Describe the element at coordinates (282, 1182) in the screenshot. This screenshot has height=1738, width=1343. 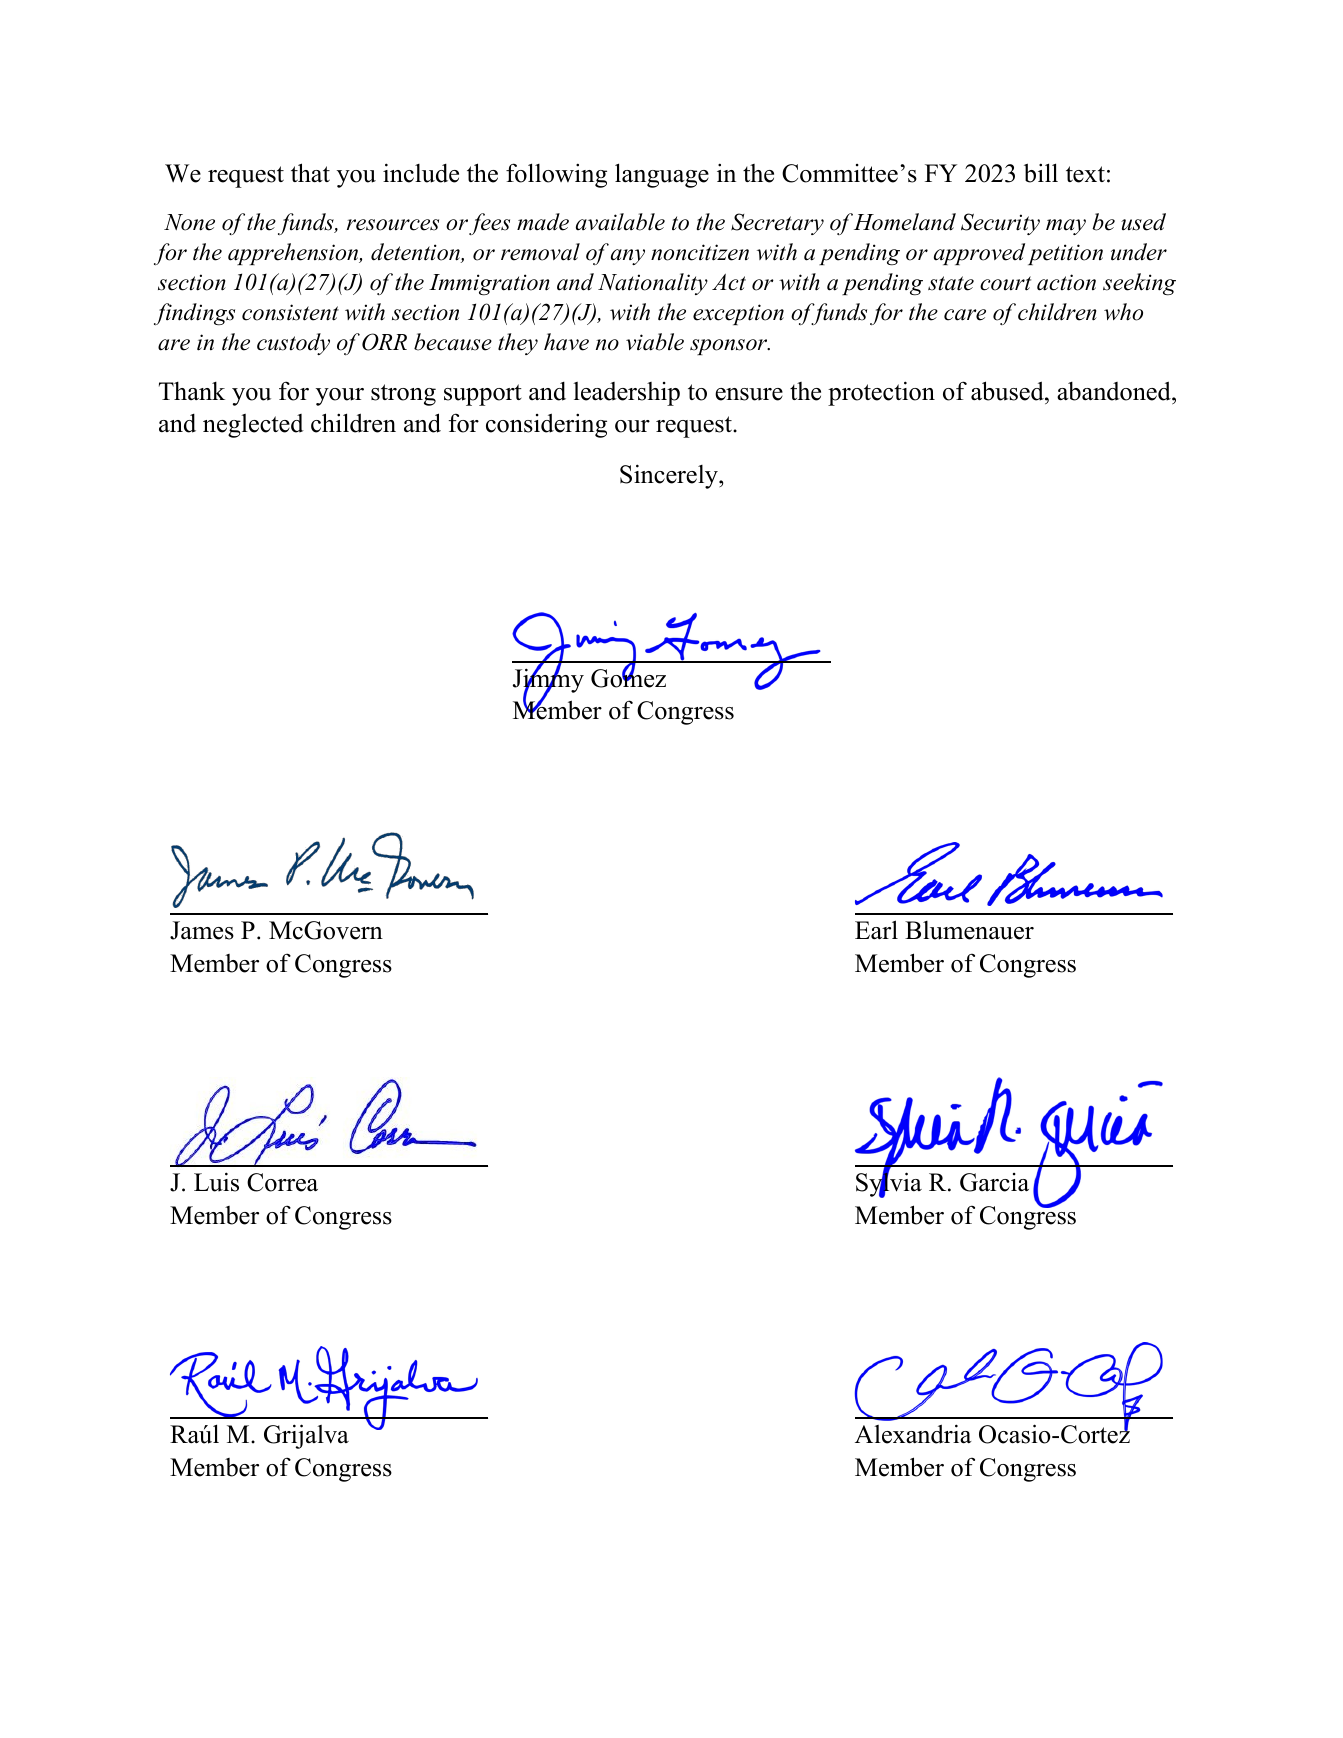
I see `Correa` at that location.
